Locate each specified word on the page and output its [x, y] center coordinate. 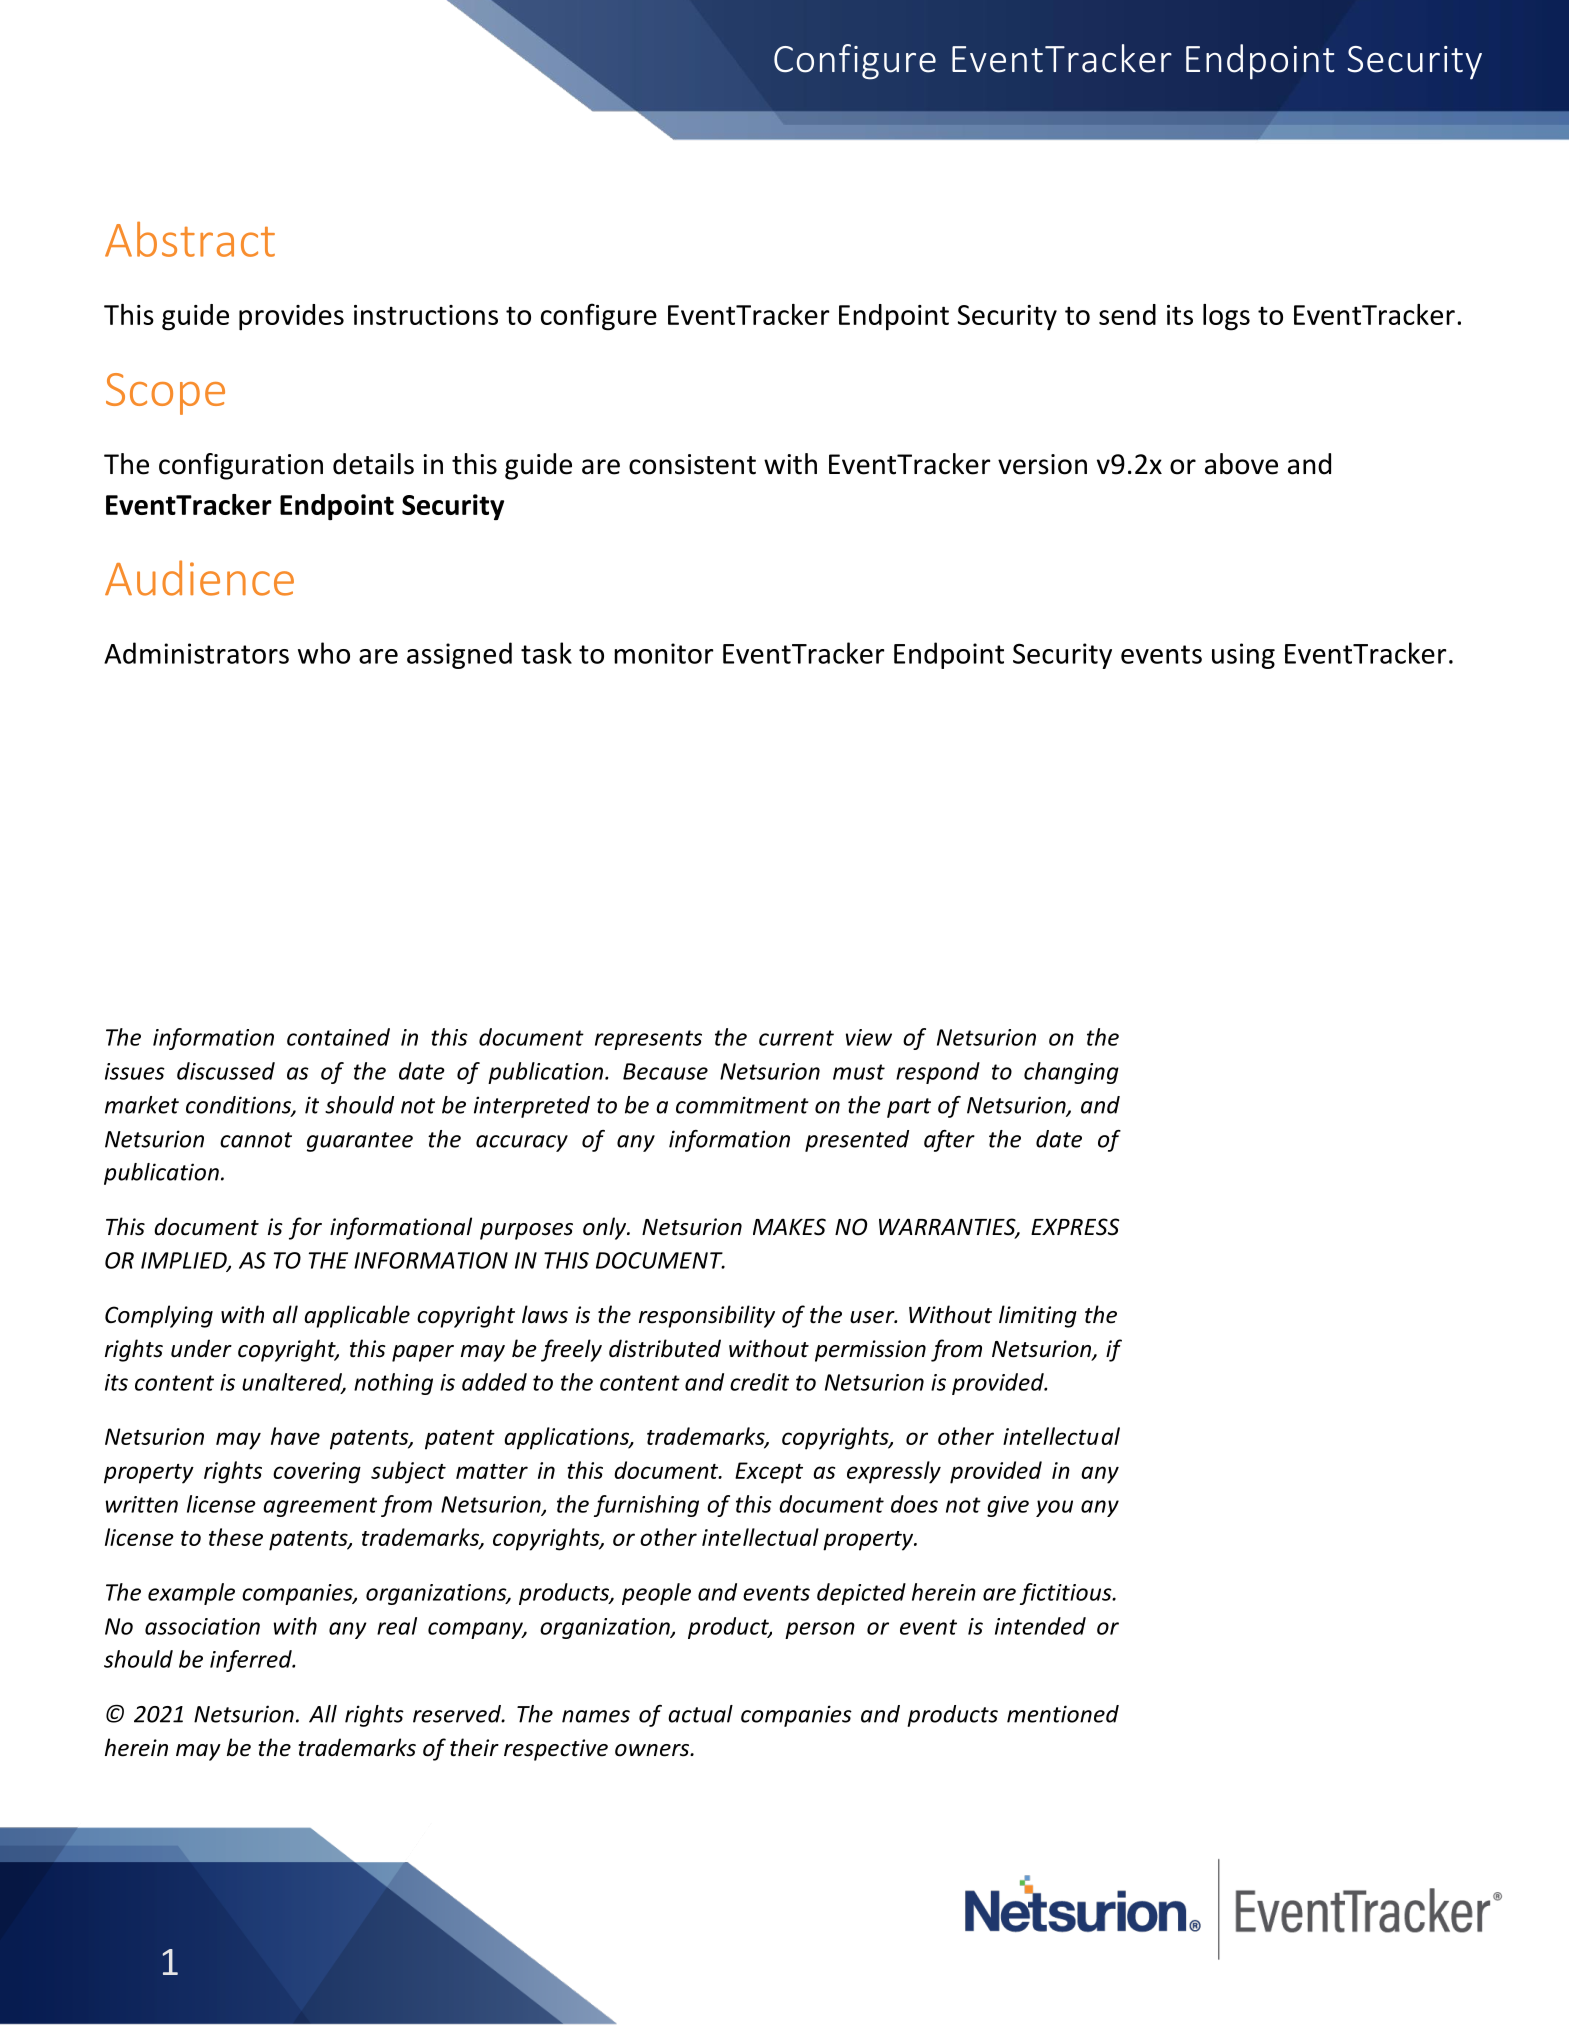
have [295, 1436]
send [1127, 314]
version [1042, 464]
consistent [692, 464]
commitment [742, 1105]
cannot [256, 1140]
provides [291, 317]
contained [338, 1037]
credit [759, 1382]
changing [1071, 1073]
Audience [199, 578]
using [1243, 656]
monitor [664, 653]
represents [648, 1040]
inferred [252, 1661]
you [1054, 1508]
